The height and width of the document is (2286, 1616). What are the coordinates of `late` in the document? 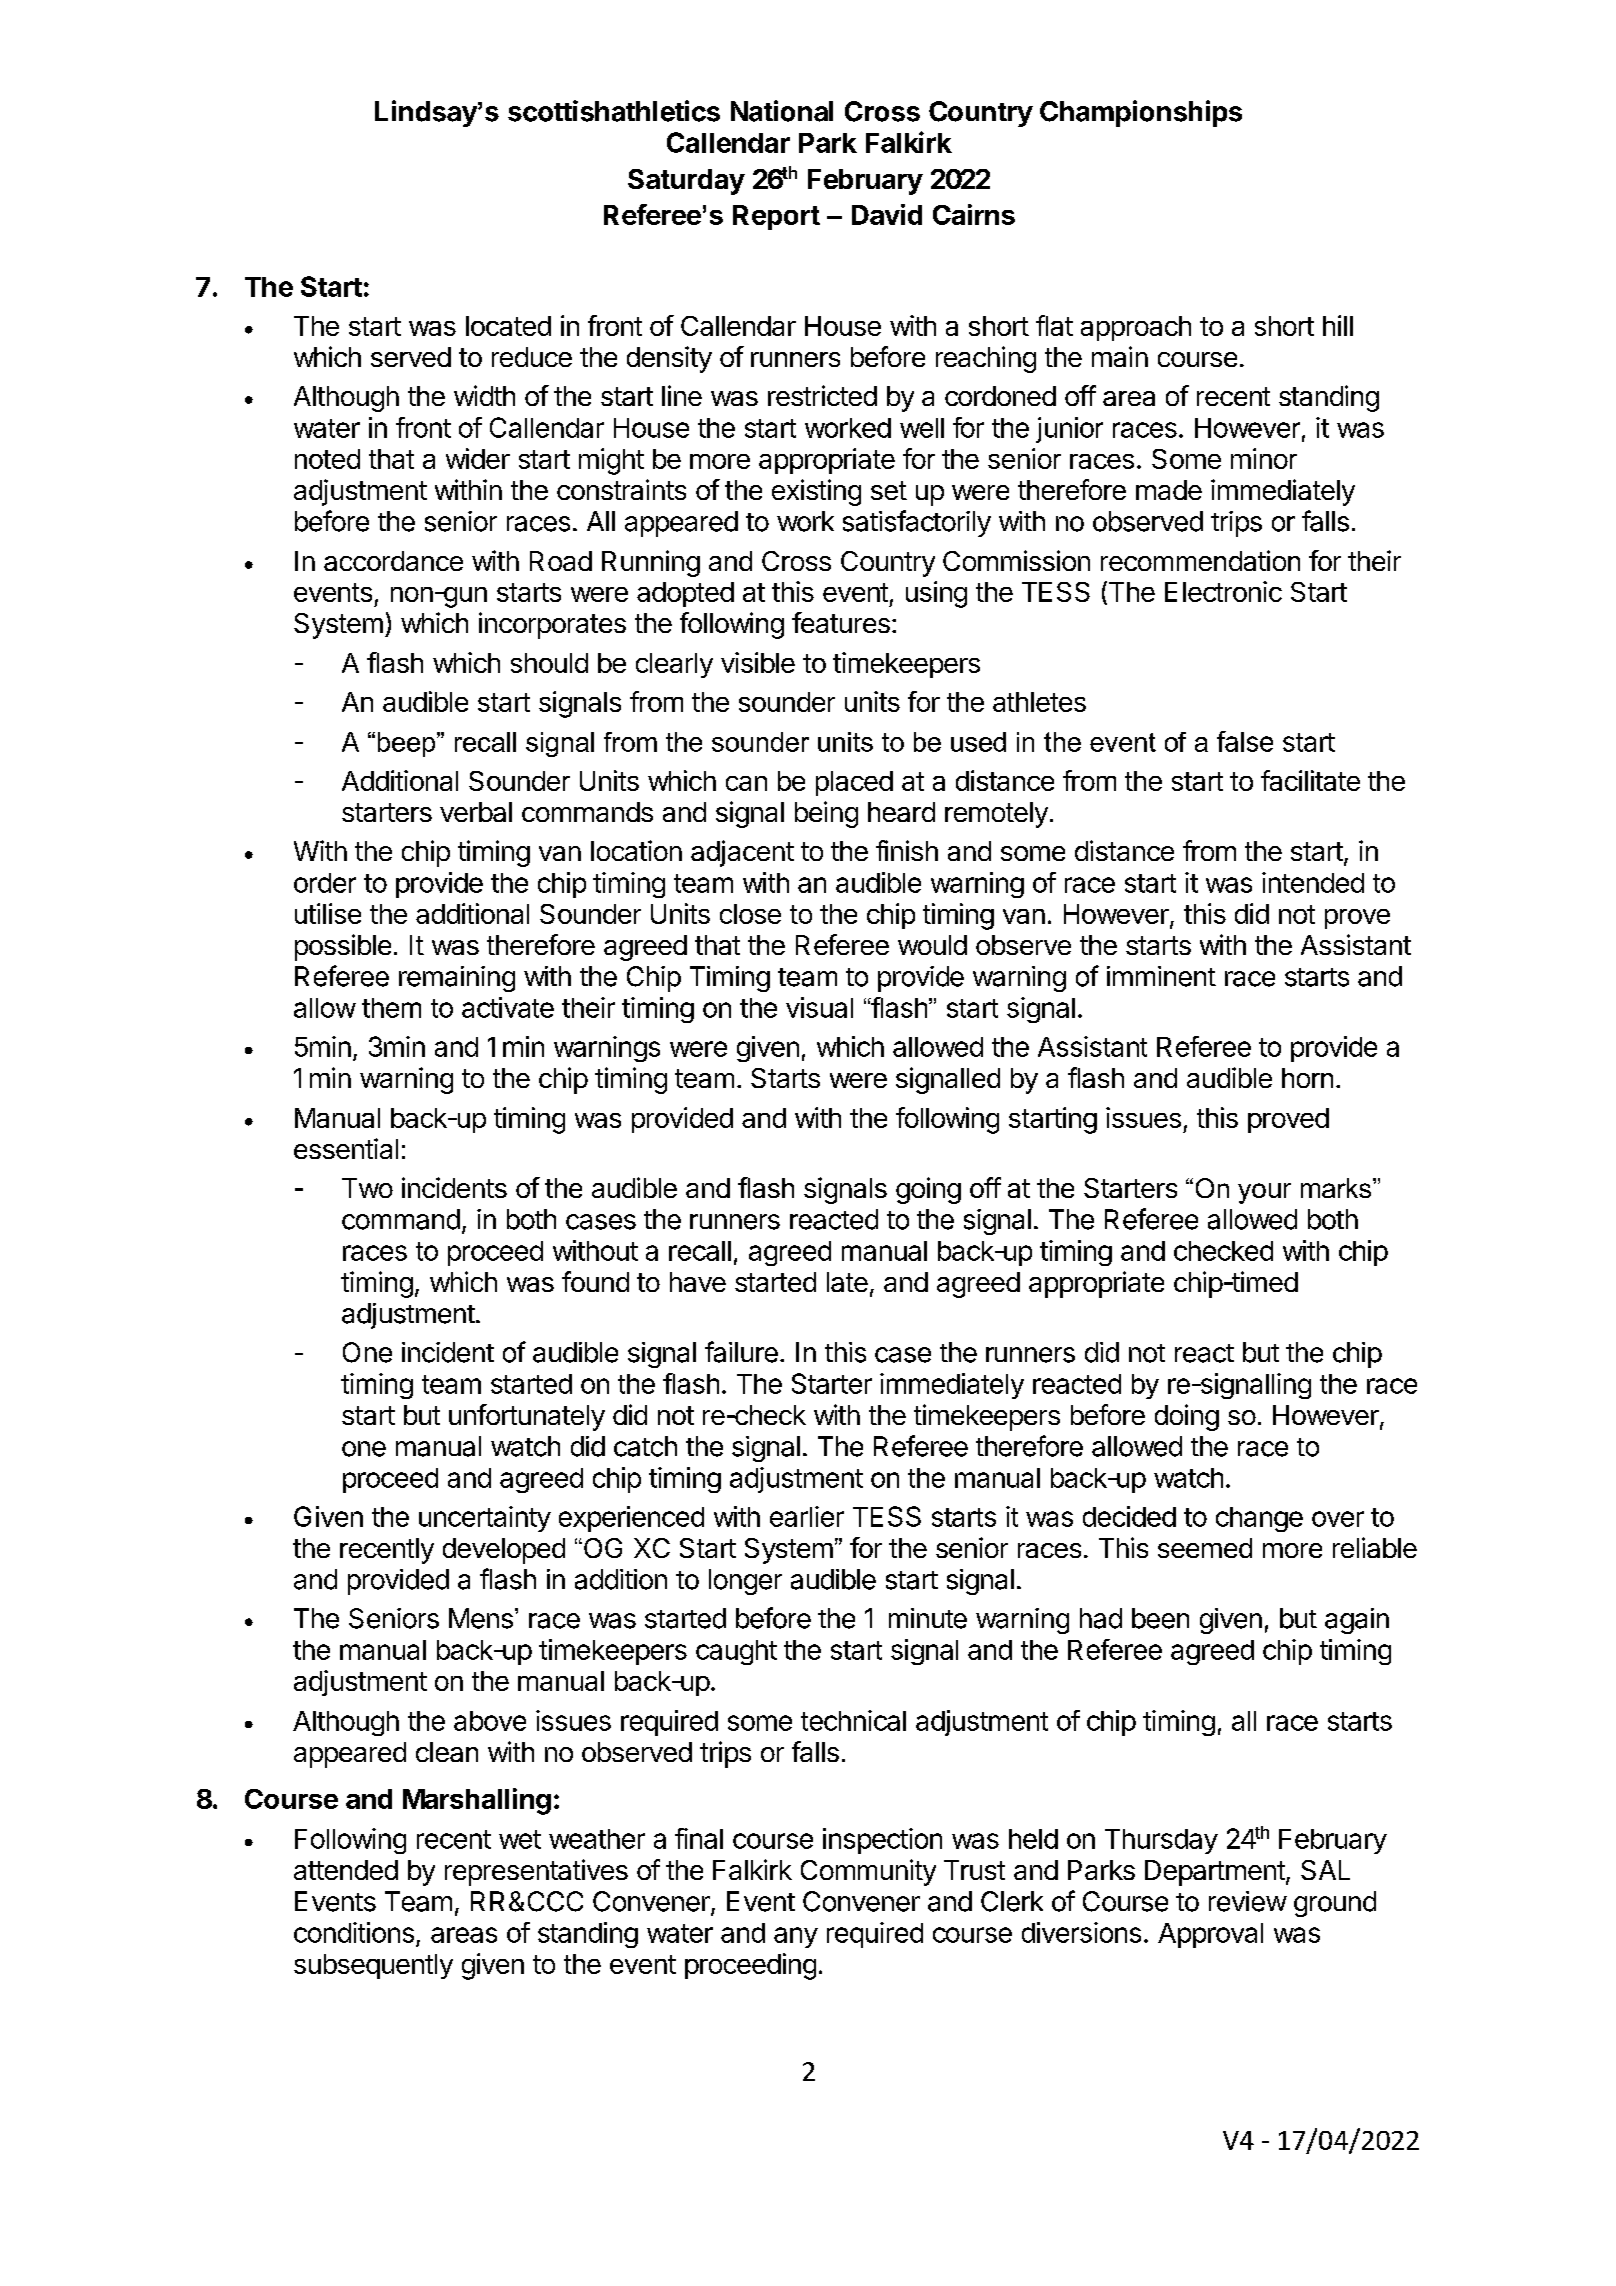 It's located at (847, 1282).
